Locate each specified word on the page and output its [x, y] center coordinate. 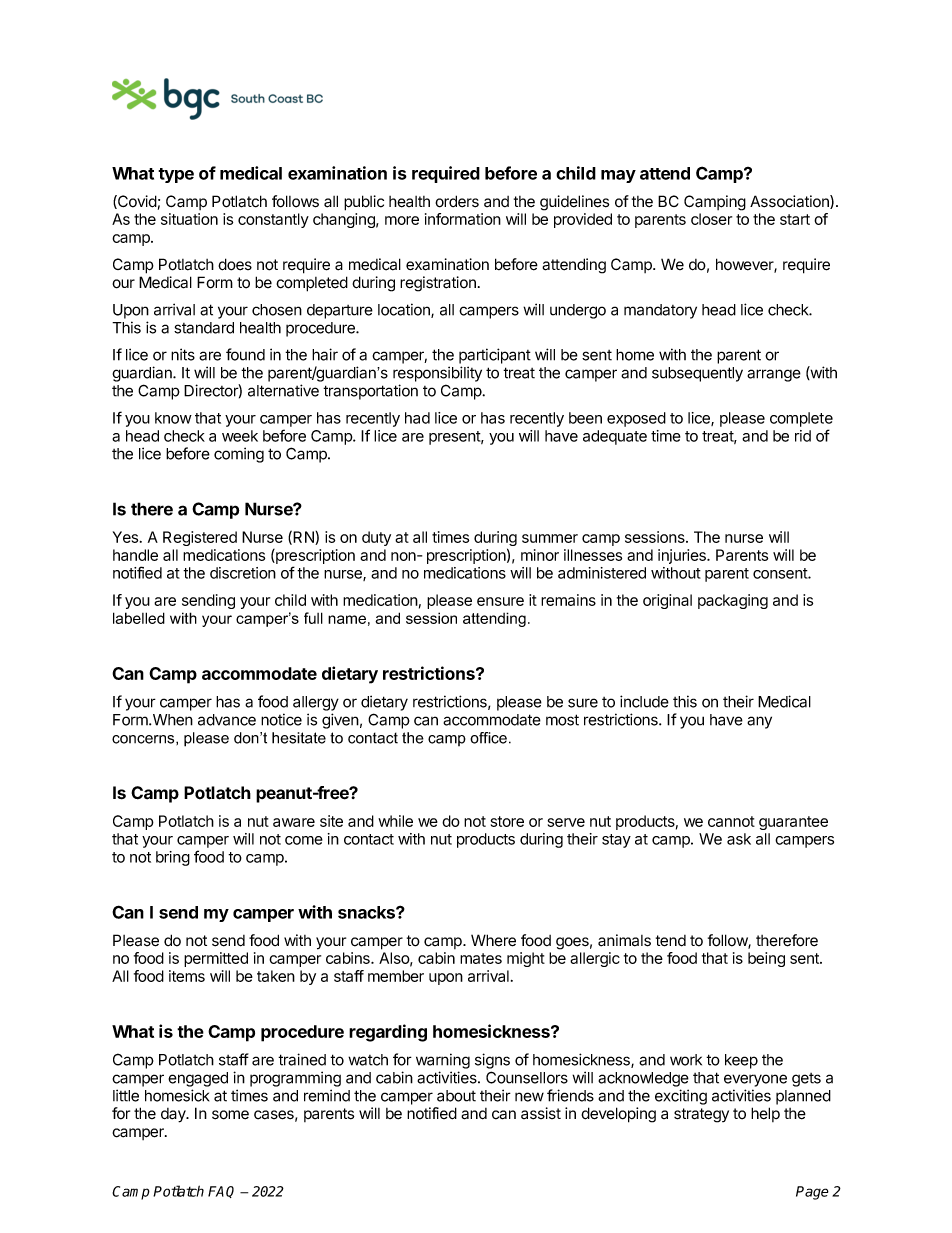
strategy [701, 1115]
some [230, 1115]
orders [457, 201]
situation [189, 219]
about [456, 1096]
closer [711, 219]
